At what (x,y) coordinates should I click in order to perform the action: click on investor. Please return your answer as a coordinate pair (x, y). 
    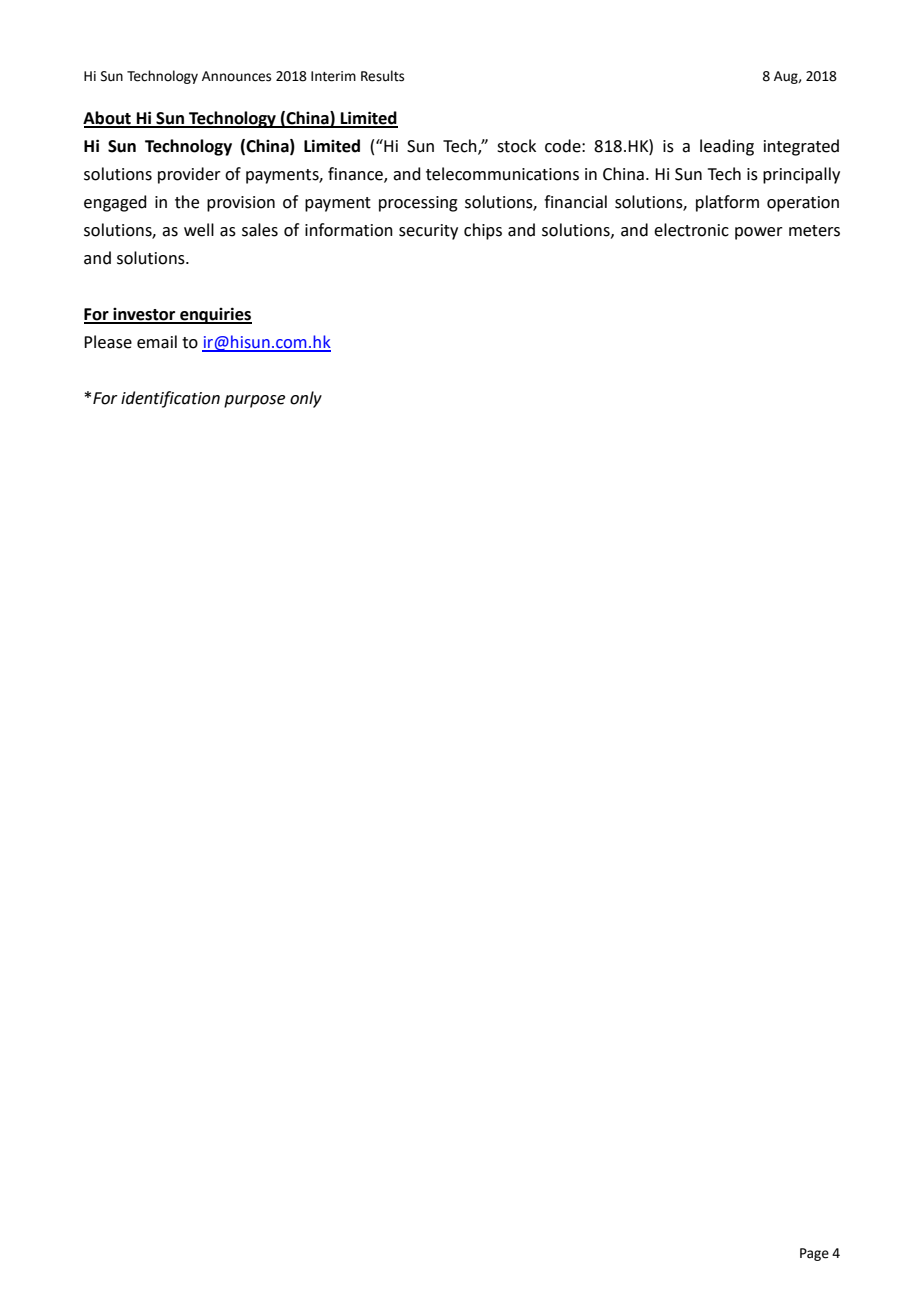
    Looking at the image, I should click on (144, 315).
